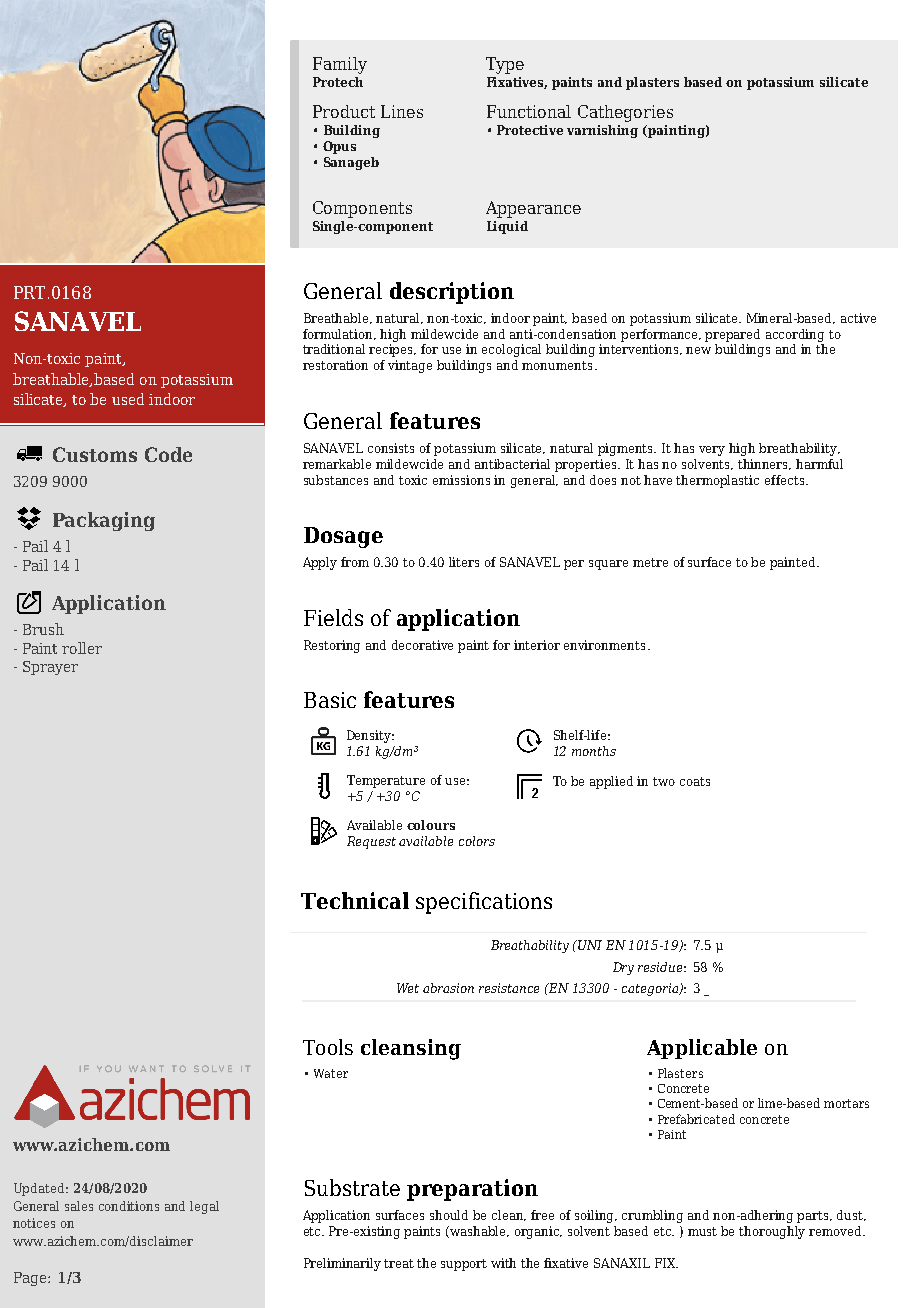 The image size is (924, 1308). What do you see at coordinates (129, 1206) in the image?
I see `conditions` at bounding box center [129, 1206].
